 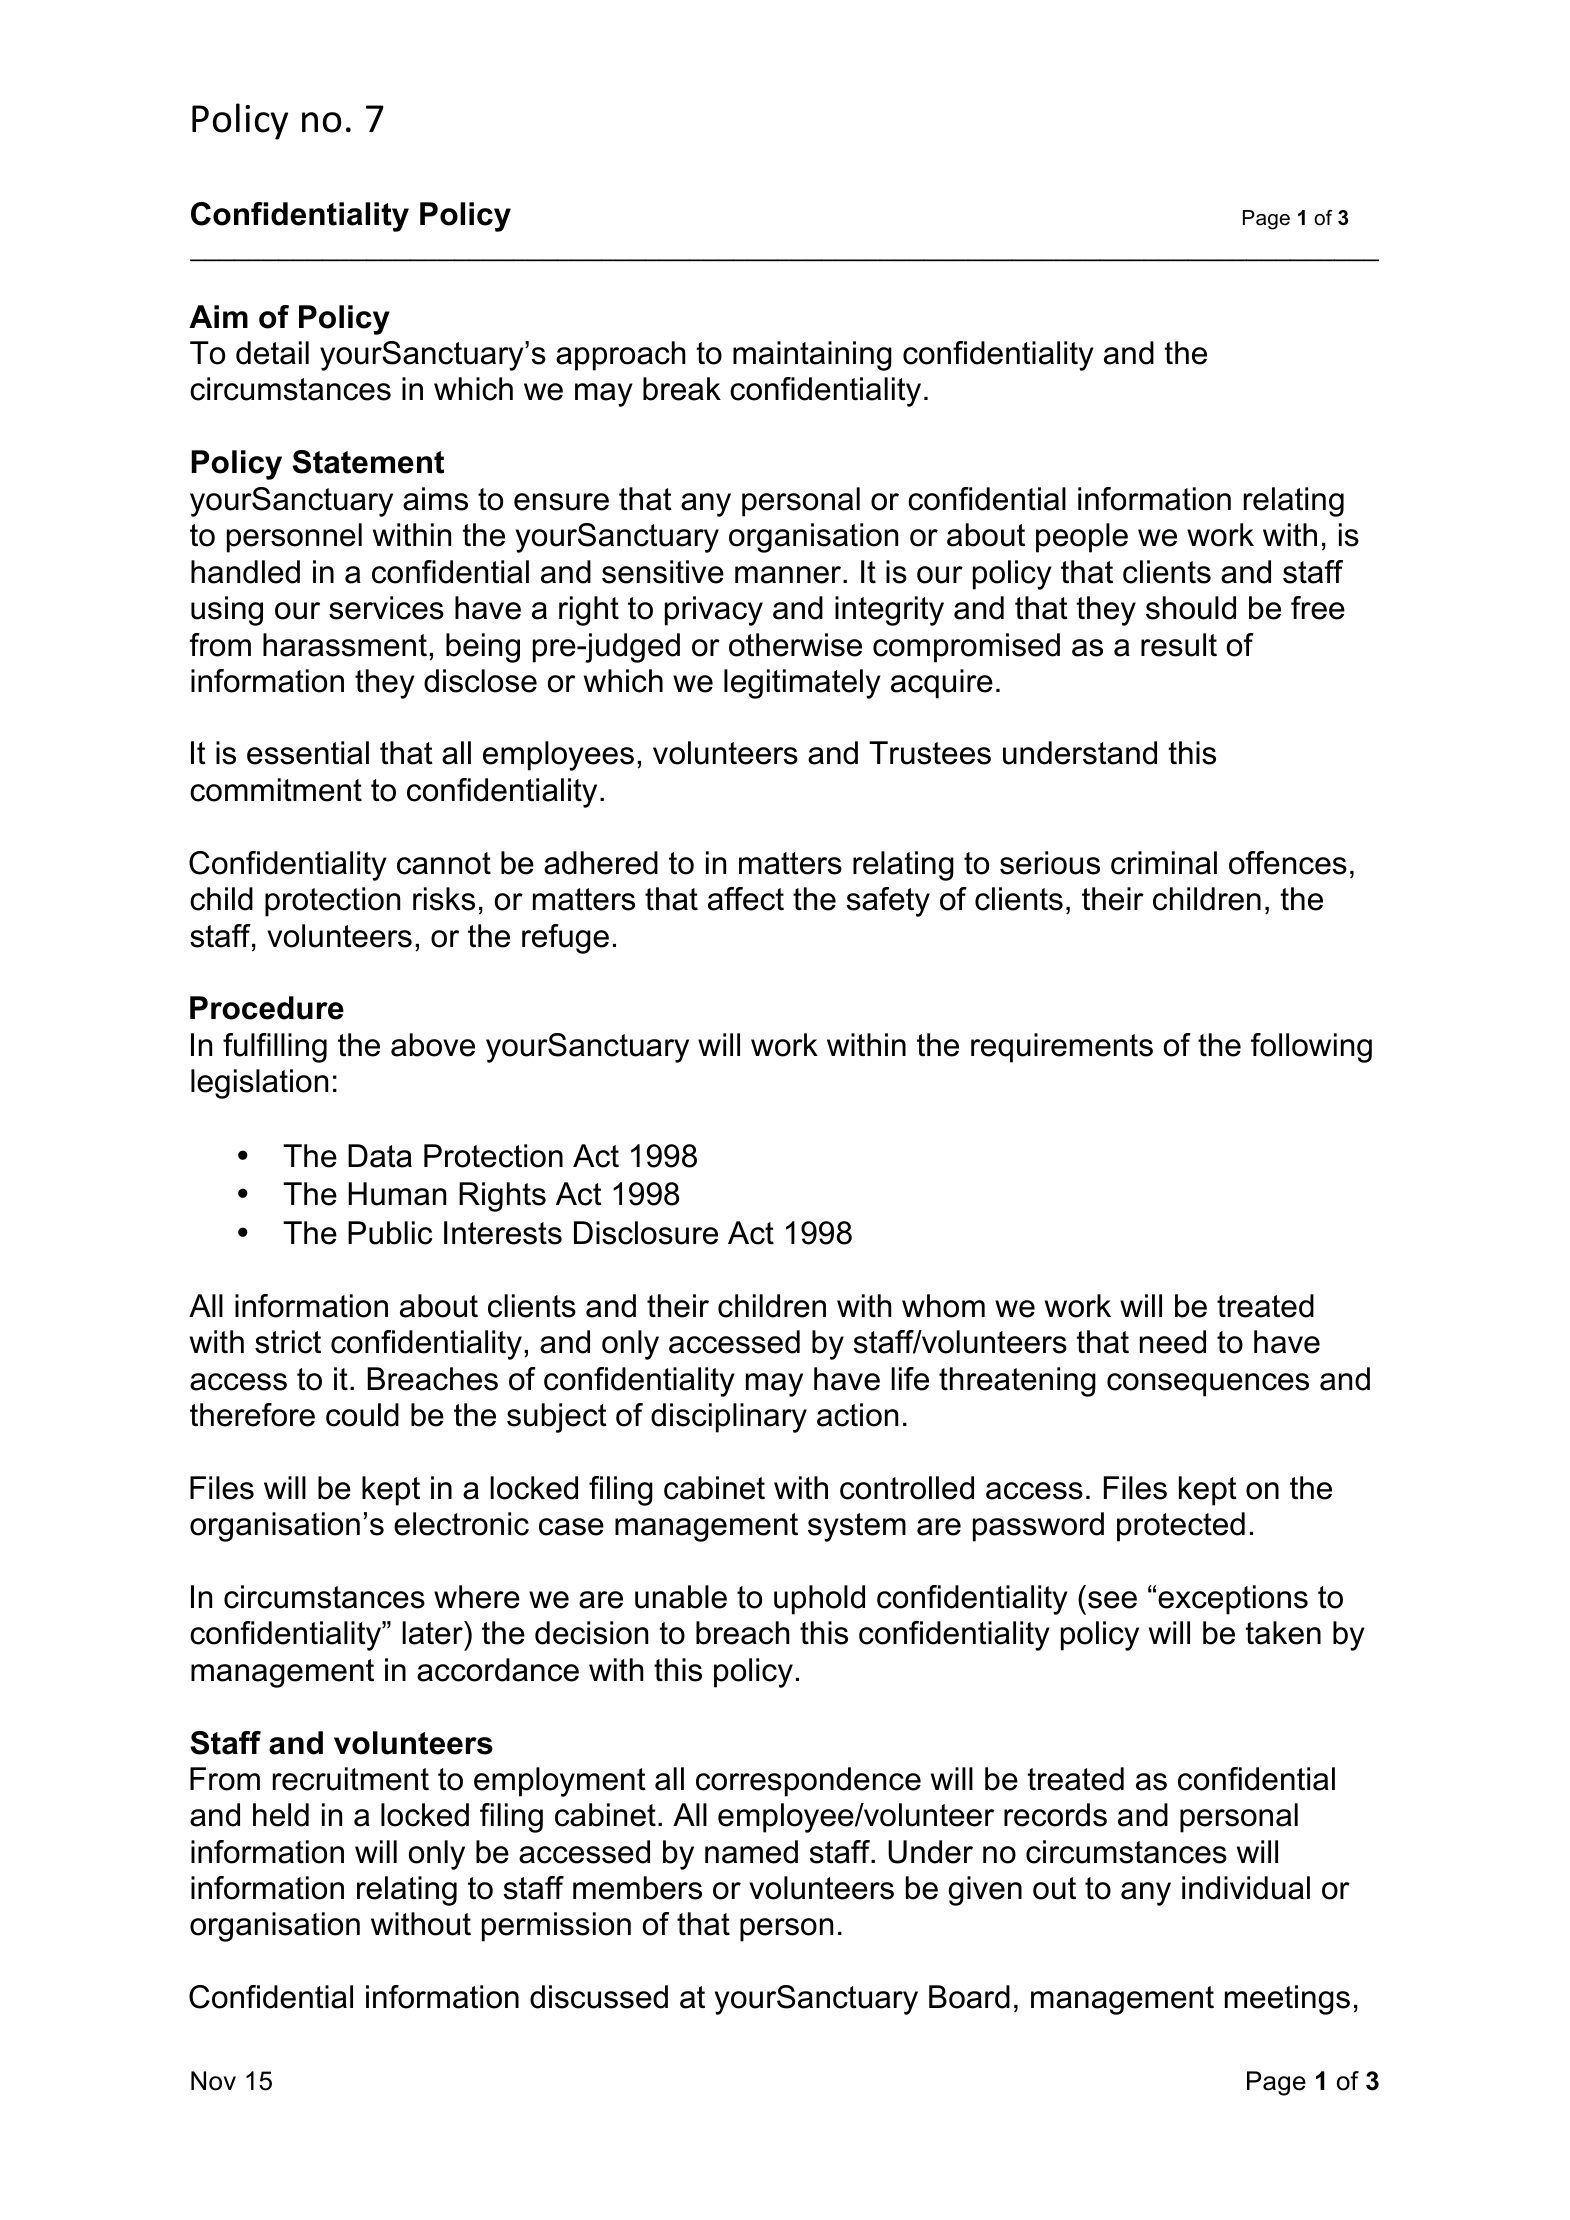 What do you see at coordinates (812, 356) in the screenshot?
I see `maintaining` at bounding box center [812, 356].
